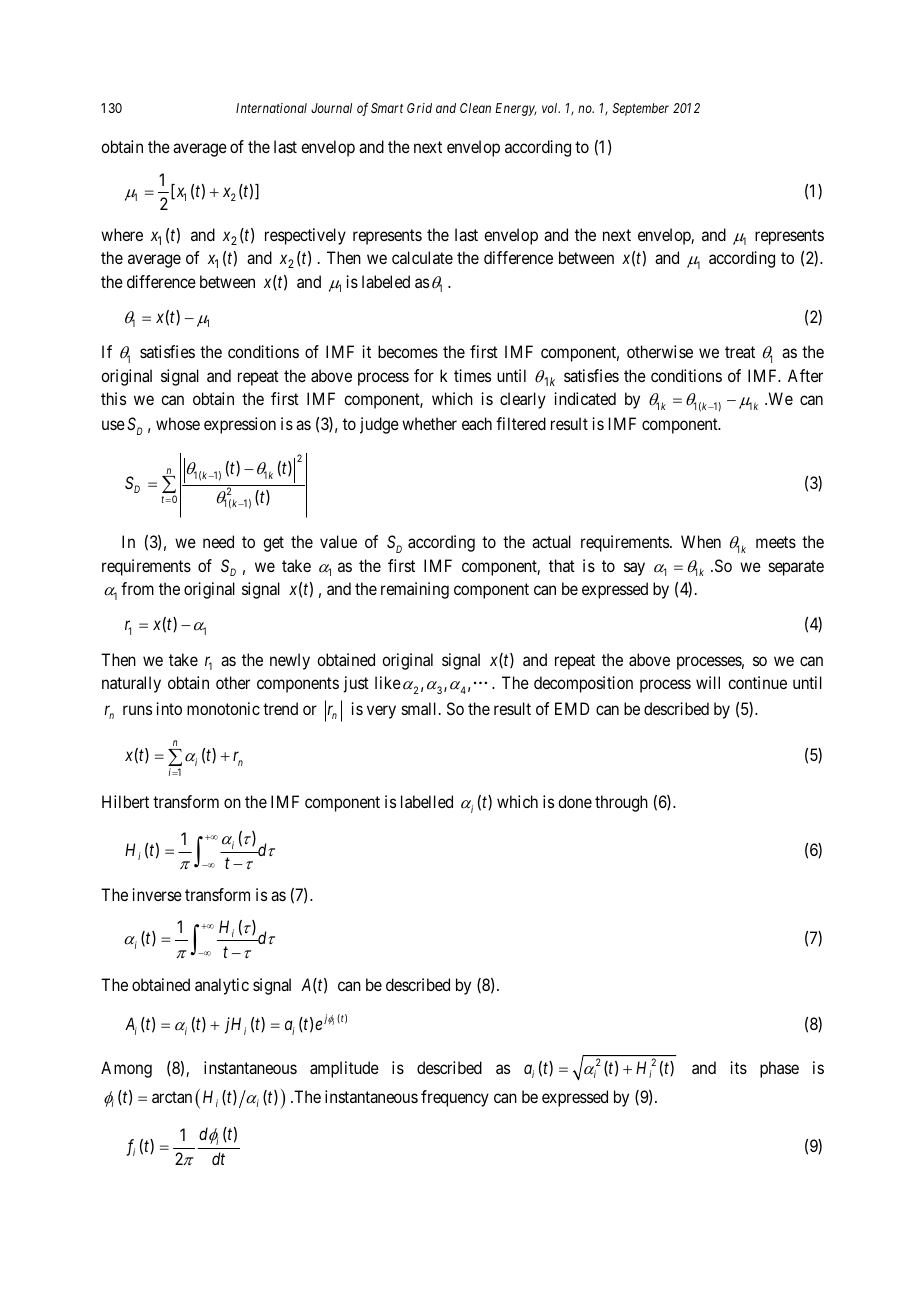  What do you see at coordinates (172, 1097) in the screenshot?
I see `arctan` at bounding box center [172, 1097].
